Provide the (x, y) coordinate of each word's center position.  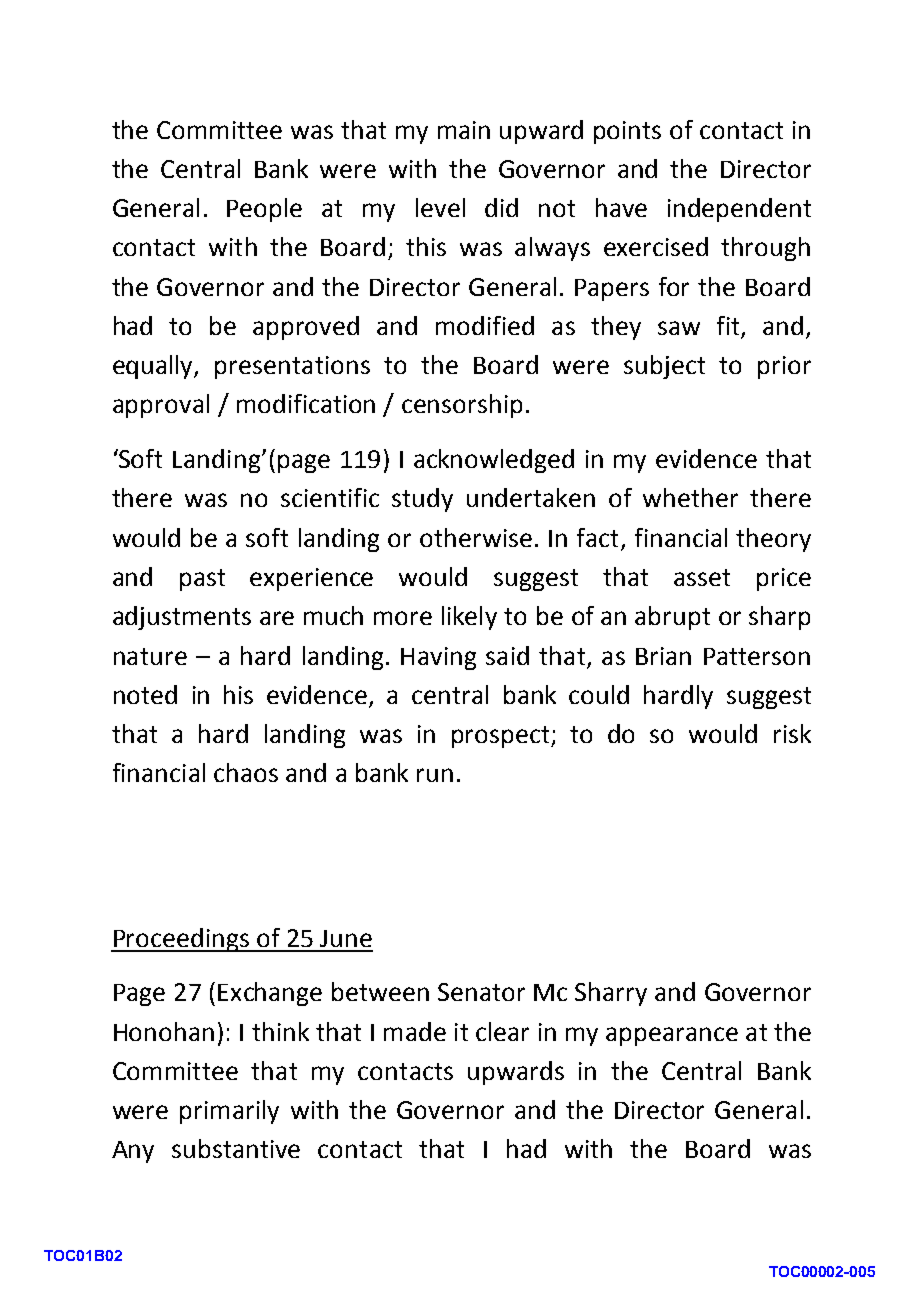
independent (739, 210)
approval (161, 406)
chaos (246, 772)
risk (792, 733)
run (435, 775)
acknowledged (494, 461)
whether (690, 497)
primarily (229, 1112)
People (264, 210)
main (464, 130)
